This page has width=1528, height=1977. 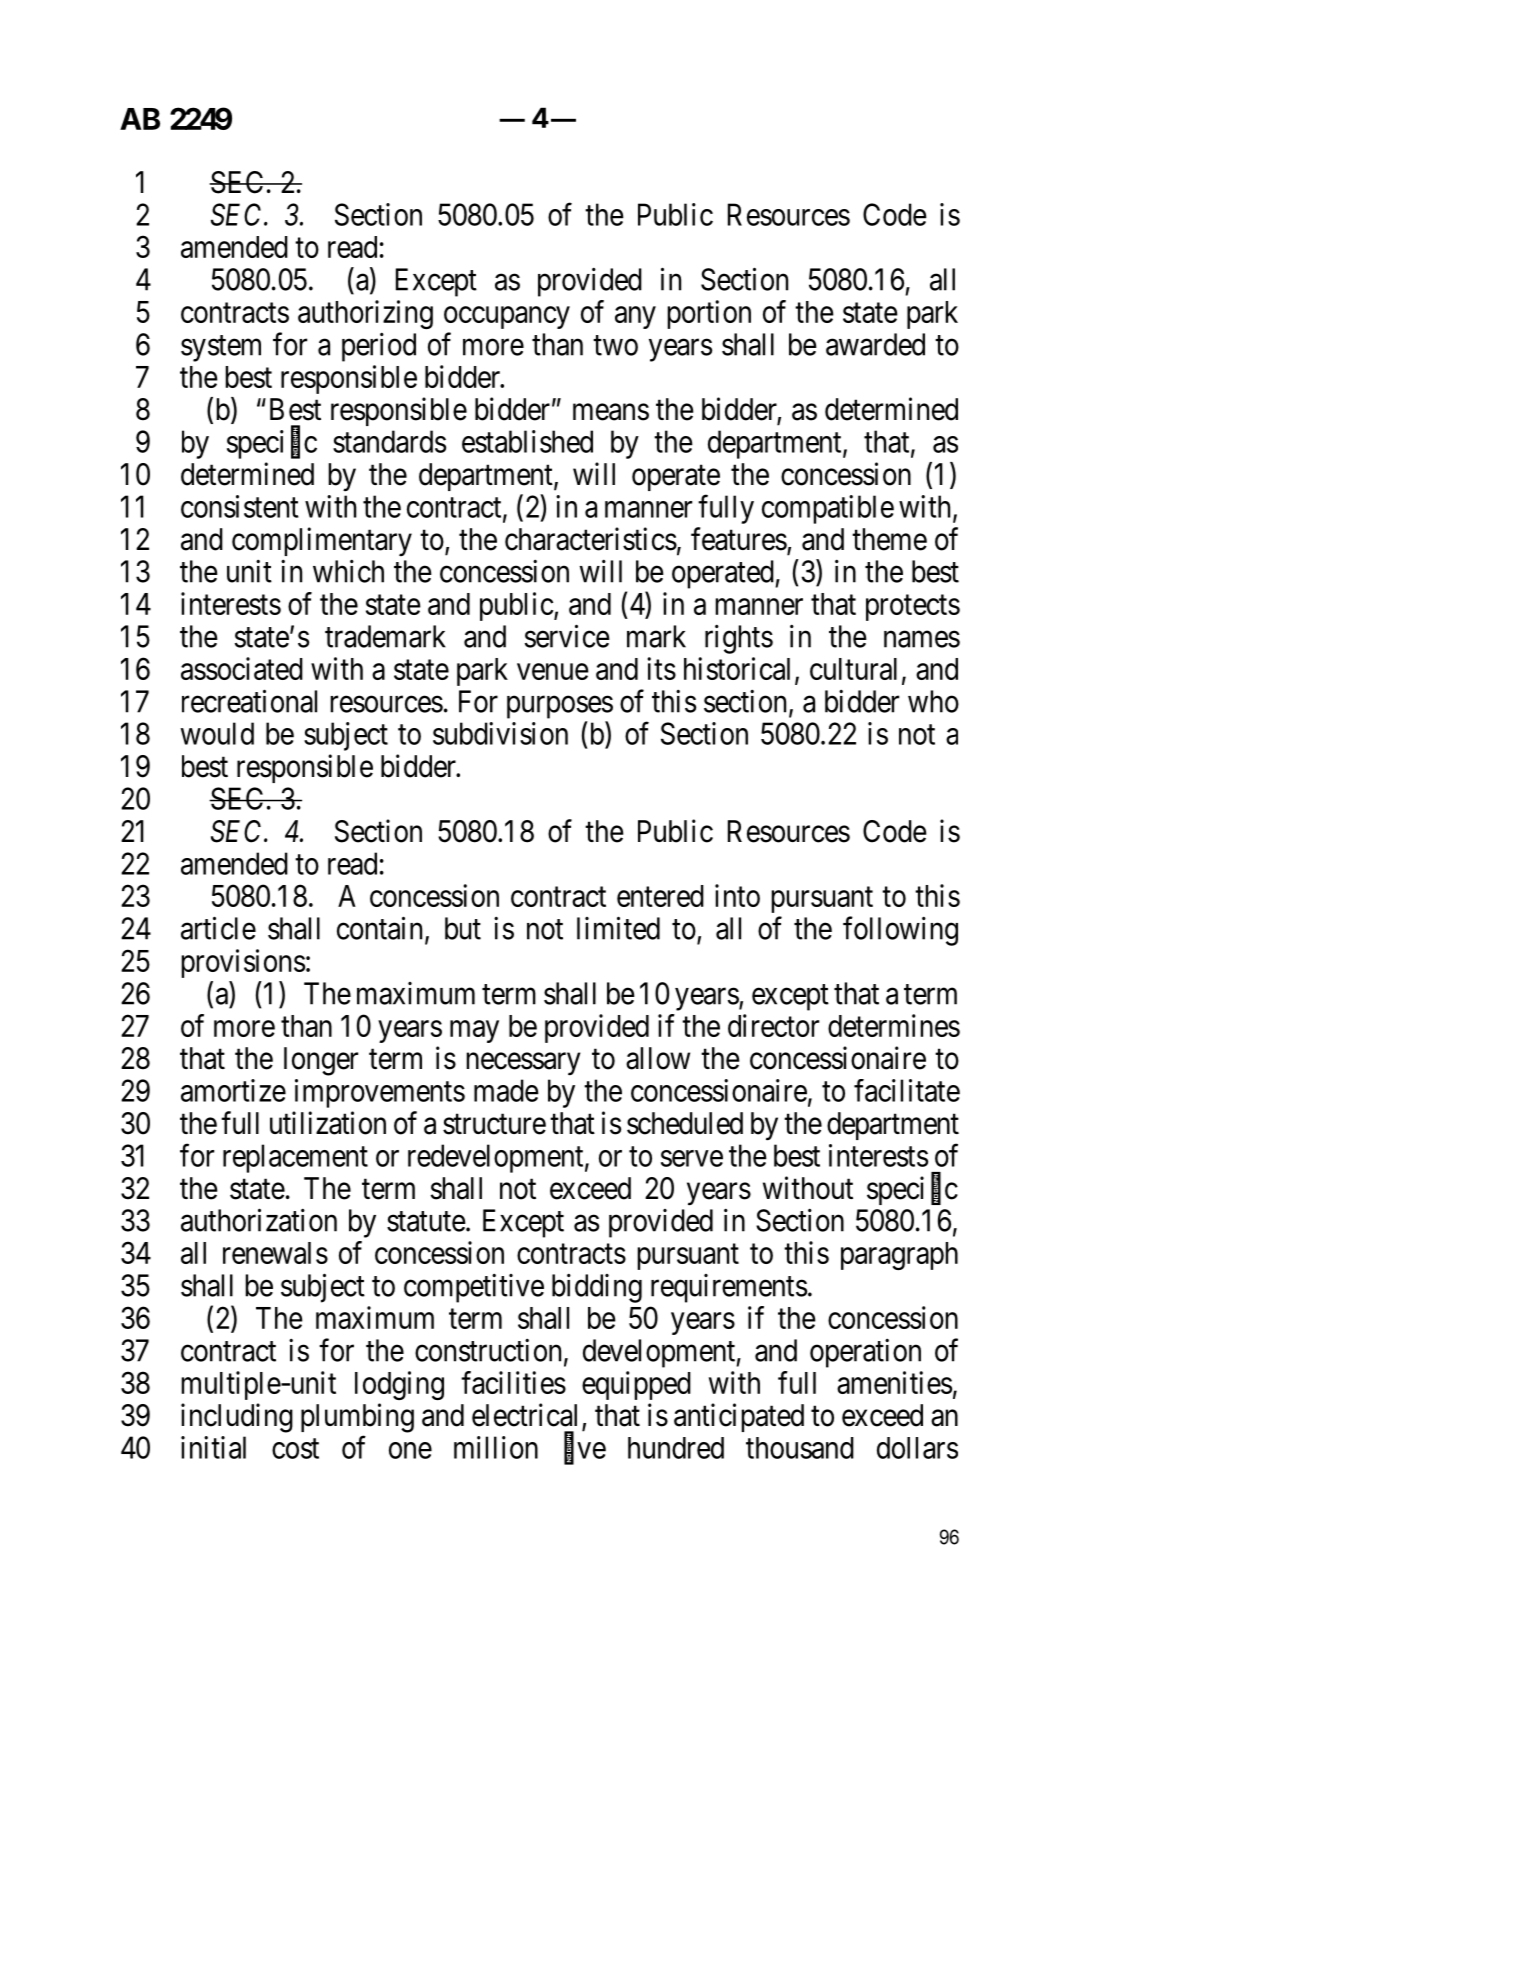 I want to click on facilitate, so click(x=907, y=1090).
